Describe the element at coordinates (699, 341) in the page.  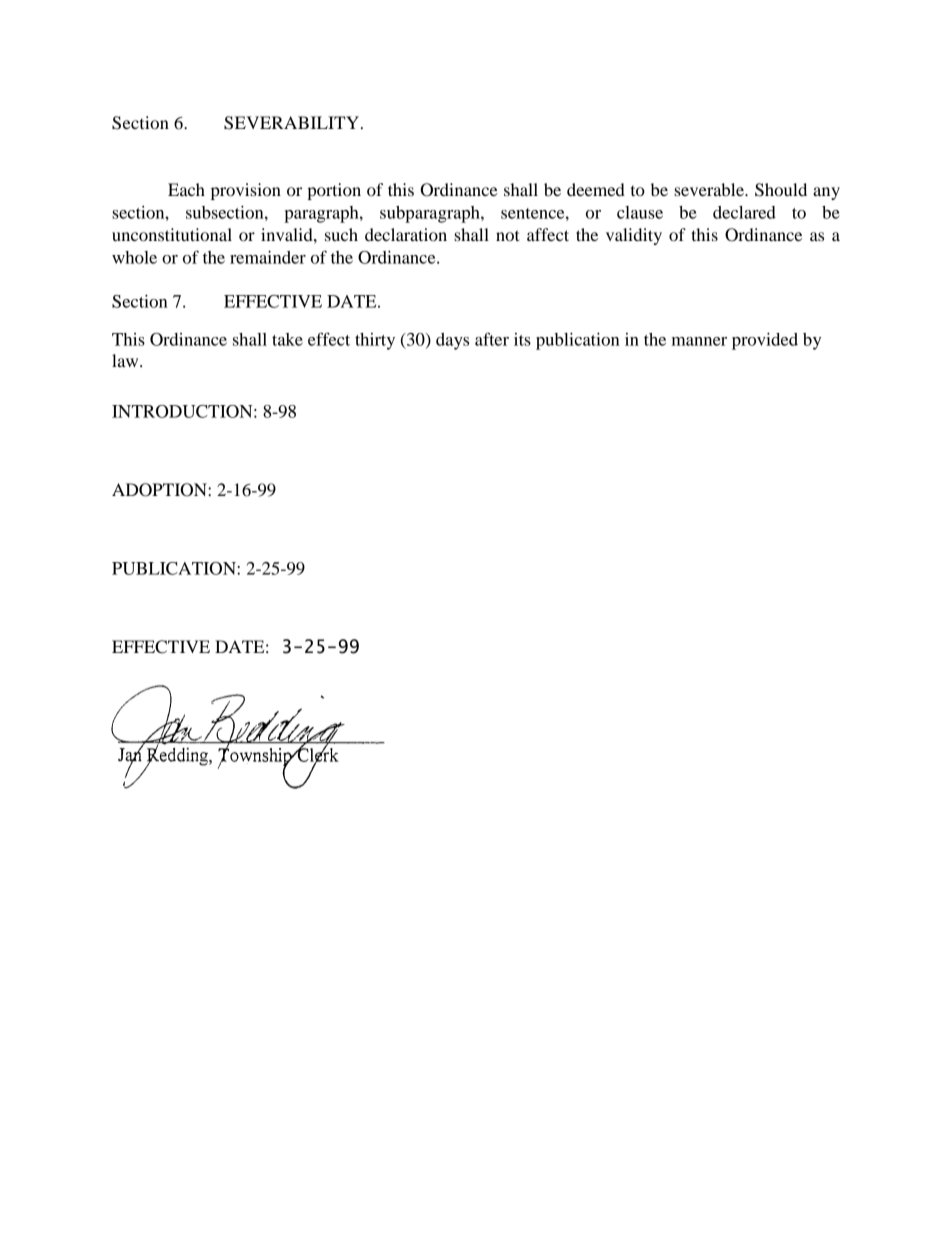
I see `manner` at that location.
